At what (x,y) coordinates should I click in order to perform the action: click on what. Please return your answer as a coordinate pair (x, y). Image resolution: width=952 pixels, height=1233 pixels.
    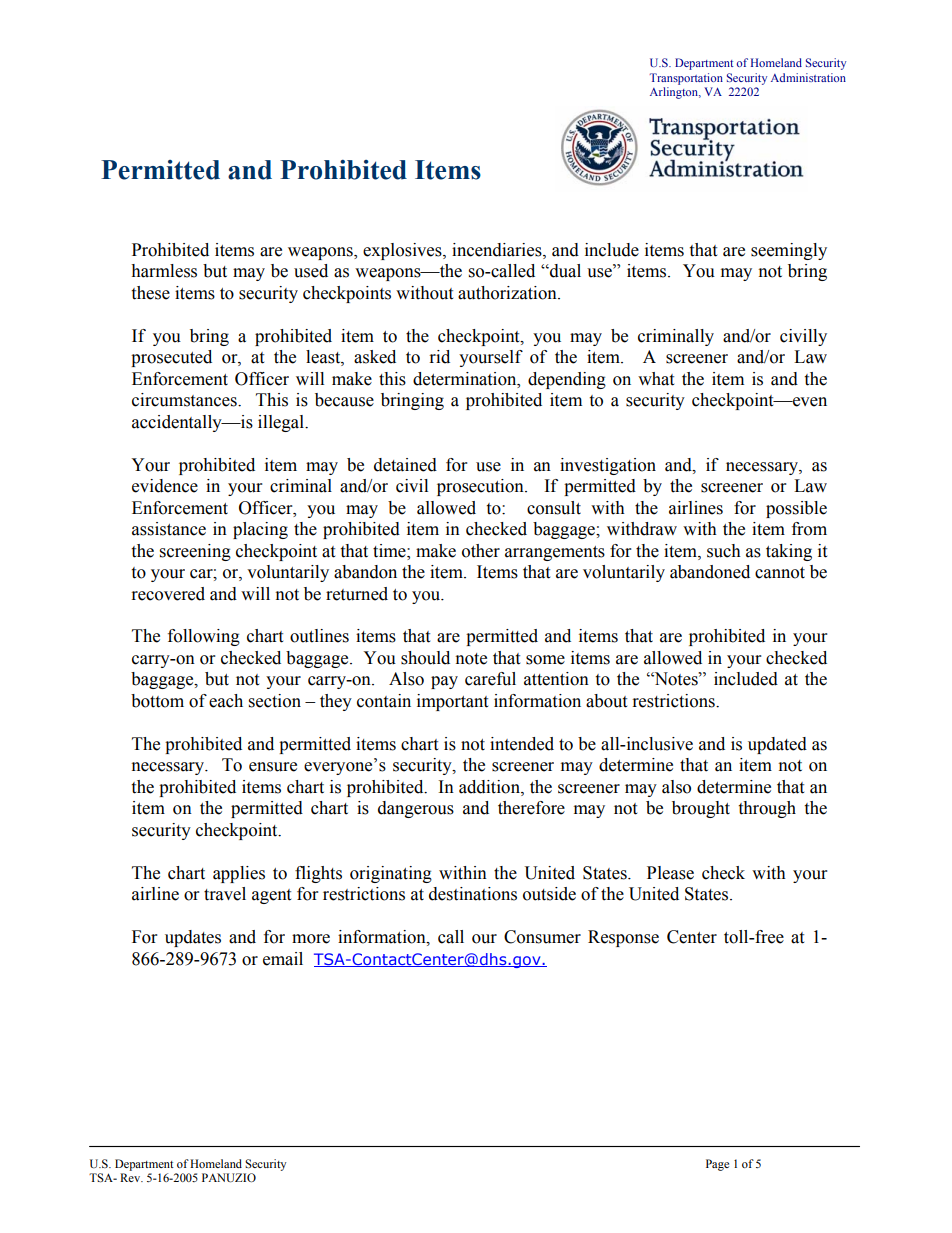
    Looking at the image, I should click on (656, 379).
